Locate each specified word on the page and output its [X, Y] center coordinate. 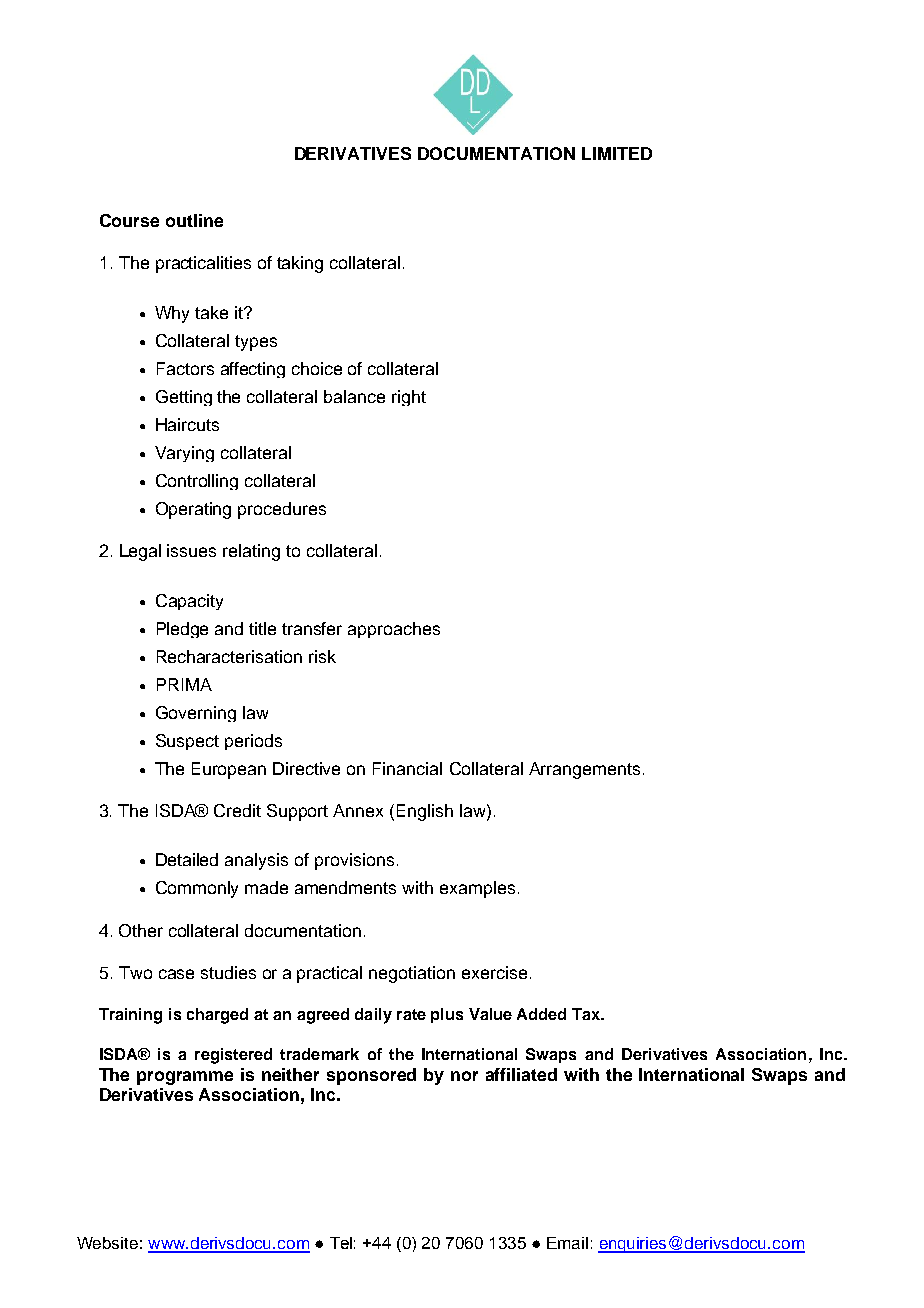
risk [322, 656]
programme [185, 1078]
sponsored [371, 1076]
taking [300, 264]
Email [567, 1243]
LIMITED [617, 153]
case [176, 974]
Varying [184, 454]
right [409, 398]
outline [194, 220]
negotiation [412, 974]
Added [541, 1014]
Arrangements [584, 770]
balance [354, 396]
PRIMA [184, 684]
